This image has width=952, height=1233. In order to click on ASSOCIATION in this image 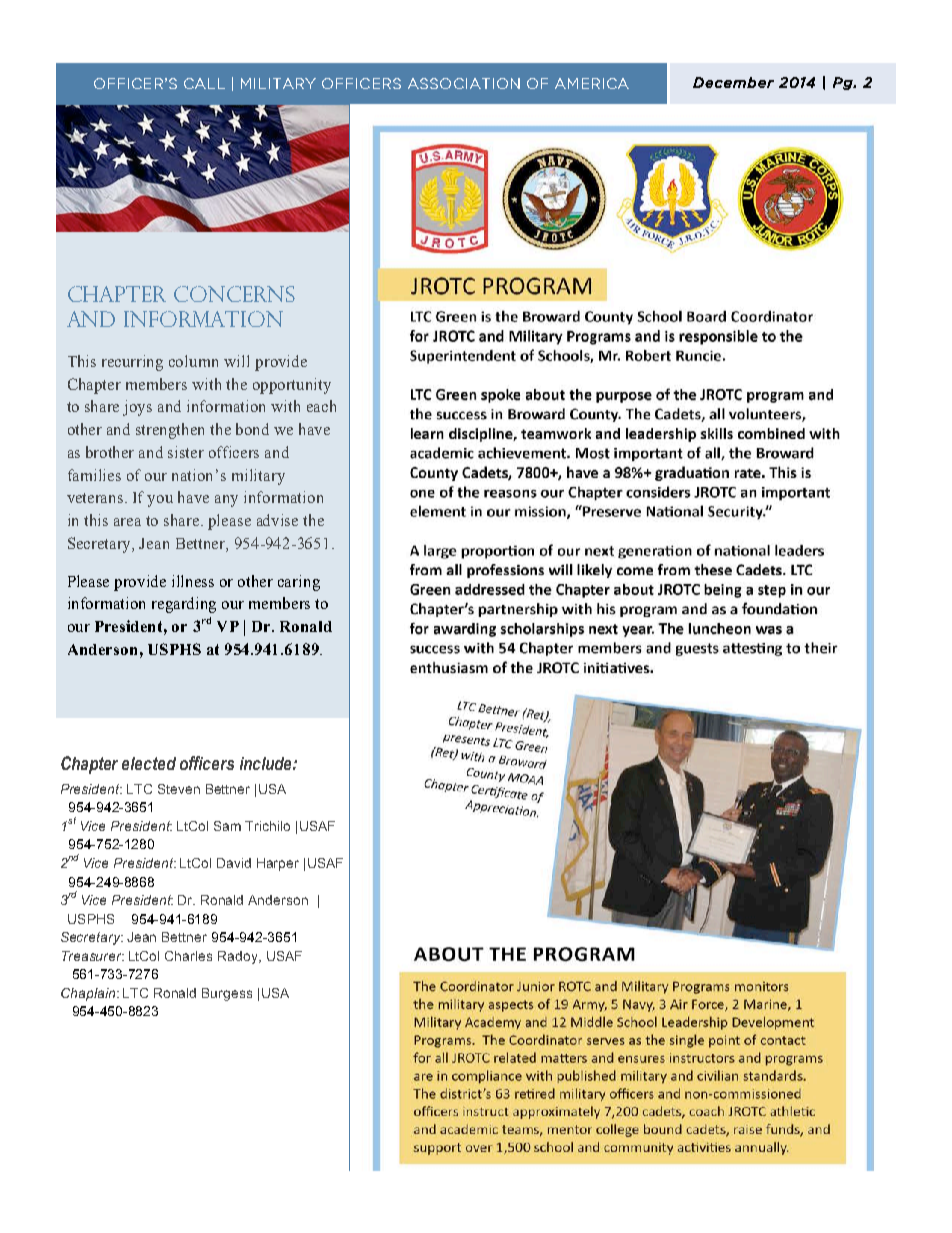, I will do `click(464, 83)`.
